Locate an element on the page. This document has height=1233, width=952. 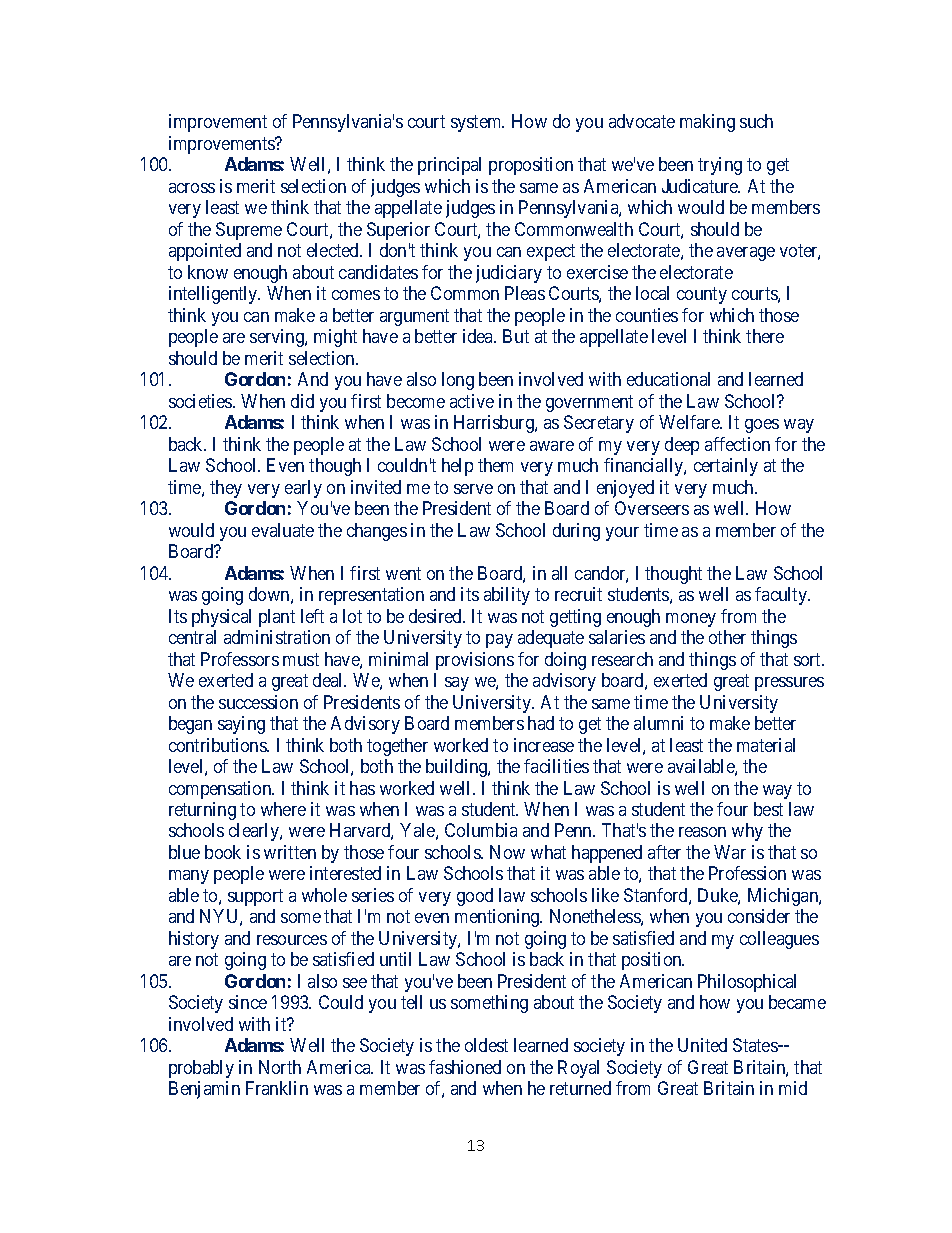
across is located at coordinates (192, 188).
